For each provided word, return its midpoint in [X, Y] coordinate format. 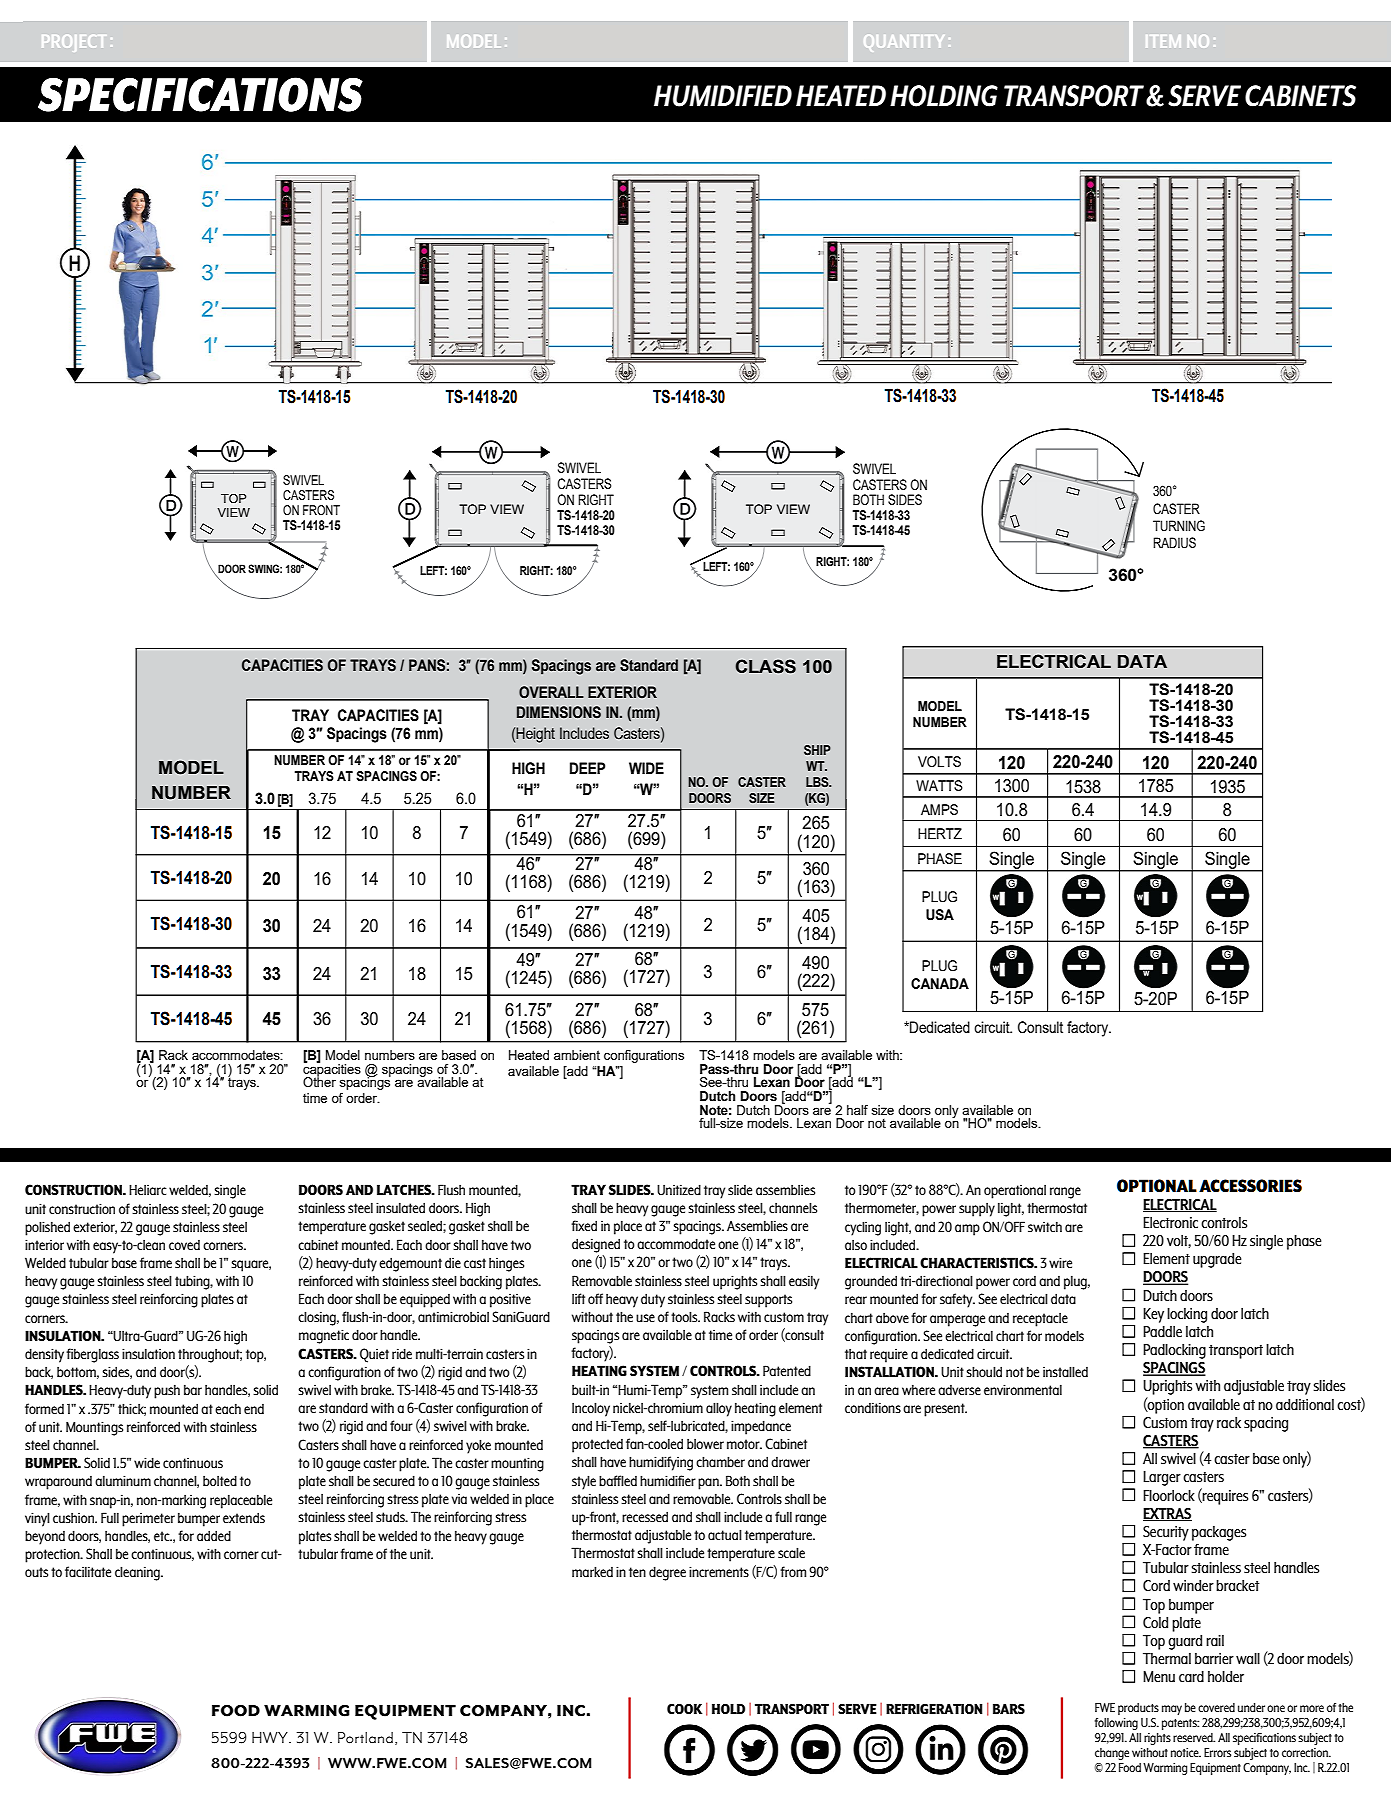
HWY [271, 1737]
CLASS [765, 666]
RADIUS [1174, 543]
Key [1153, 1315]
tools [685, 1316]
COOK [684, 1709]
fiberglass [92, 1355]
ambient [577, 1055]
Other [319, 1081]
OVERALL [551, 692]
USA [940, 915]
